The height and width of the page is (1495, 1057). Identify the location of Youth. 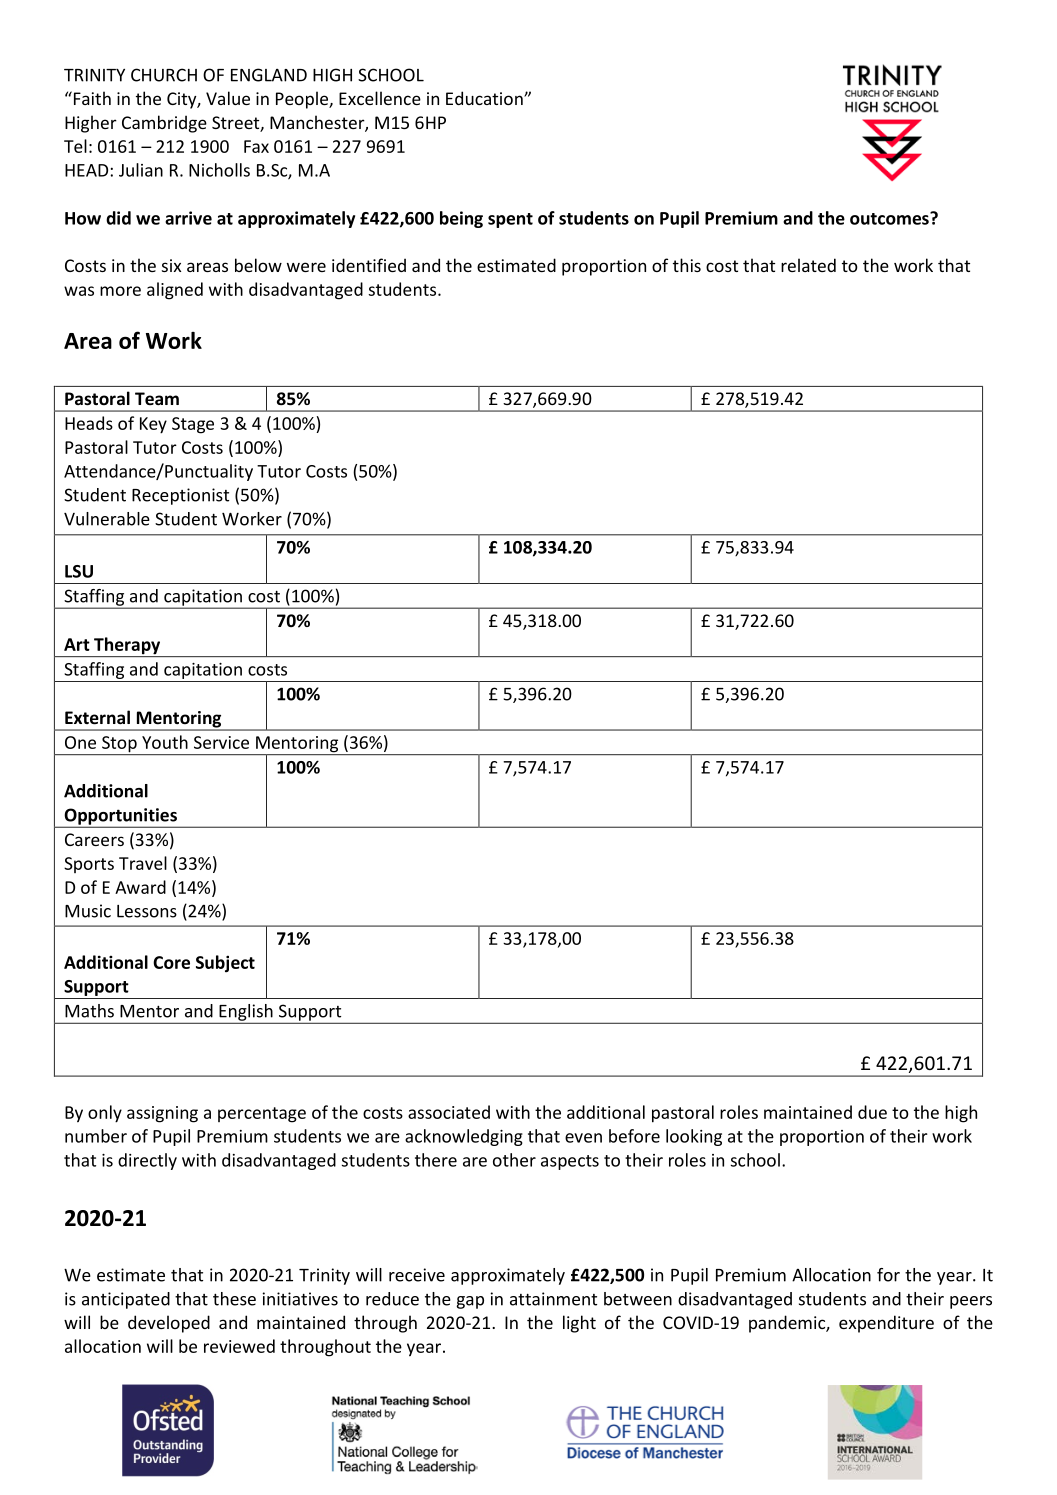
(165, 742).
